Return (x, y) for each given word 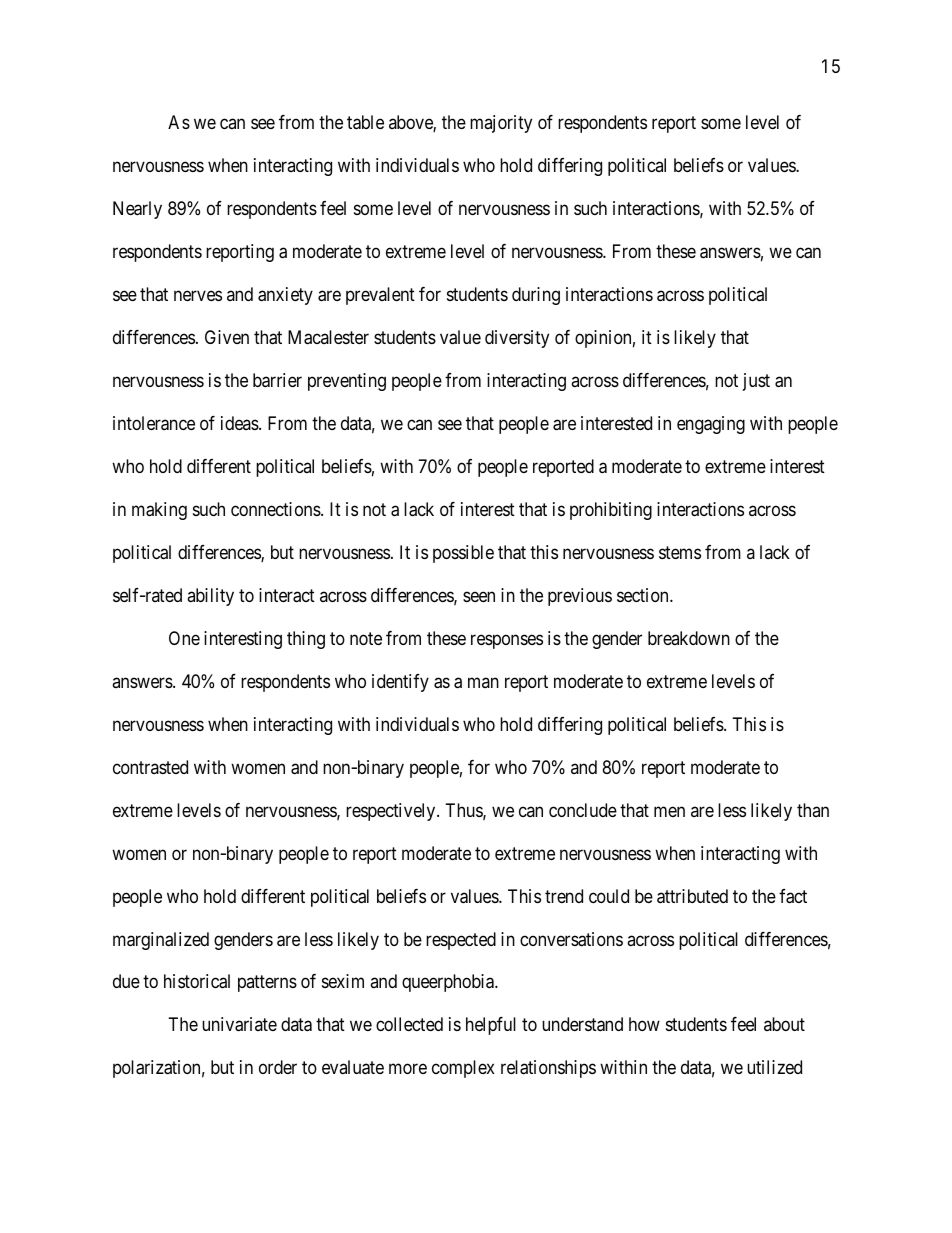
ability (210, 597)
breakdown (689, 638)
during (536, 296)
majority (501, 124)
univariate (239, 1024)
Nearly (137, 210)
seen (479, 596)
